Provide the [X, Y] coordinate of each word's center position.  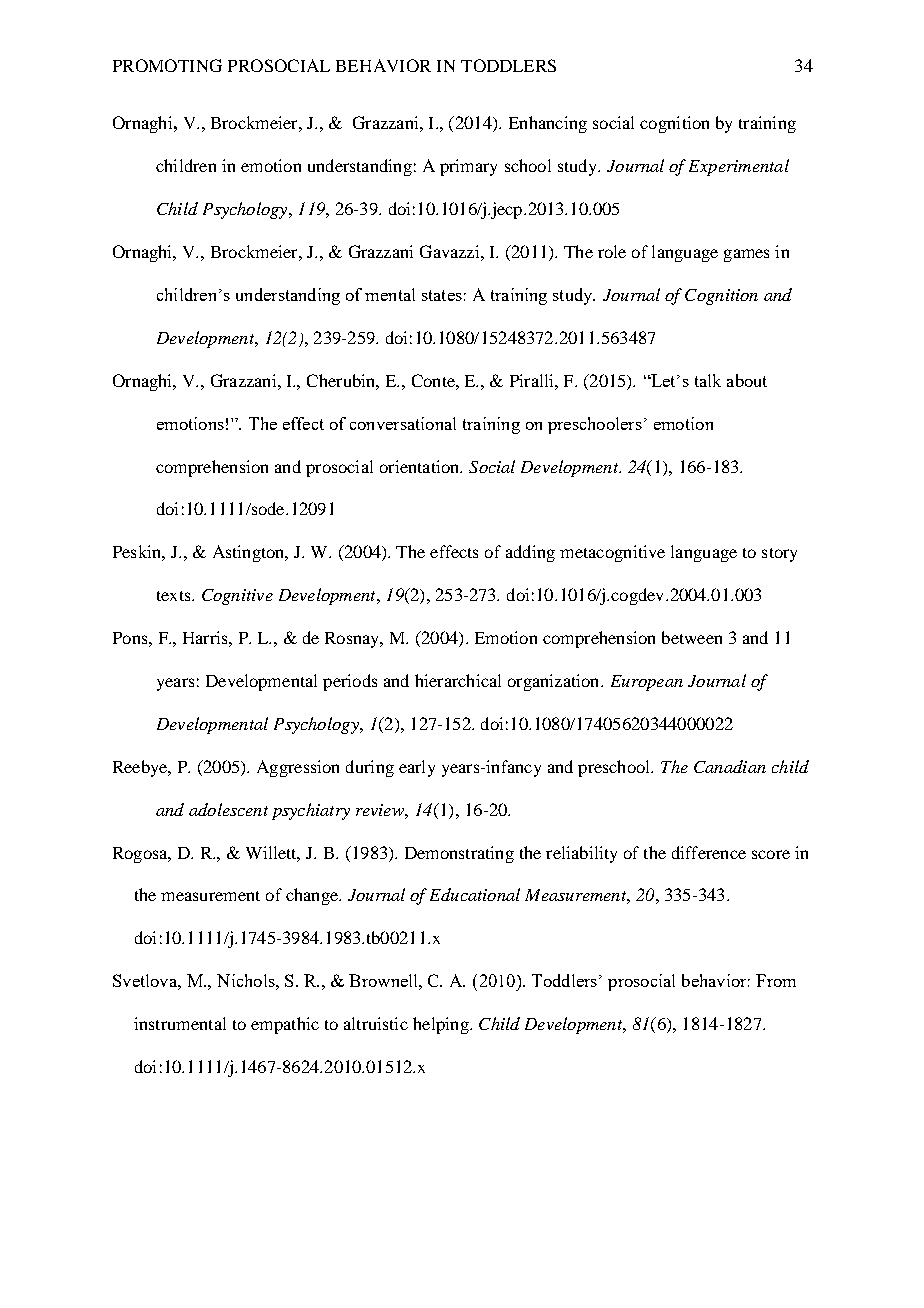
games [746, 255]
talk [708, 380]
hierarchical [458, 680]
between [692, 637]
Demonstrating [459, 854]
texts [175, 596]
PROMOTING [167, 65]
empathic [285, 1025]
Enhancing [548, 124]
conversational [403, 423]
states [442, 295]
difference [709, 852]
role [612, 251]
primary [468, 167]
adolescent [228, 809]
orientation [421, 466]
